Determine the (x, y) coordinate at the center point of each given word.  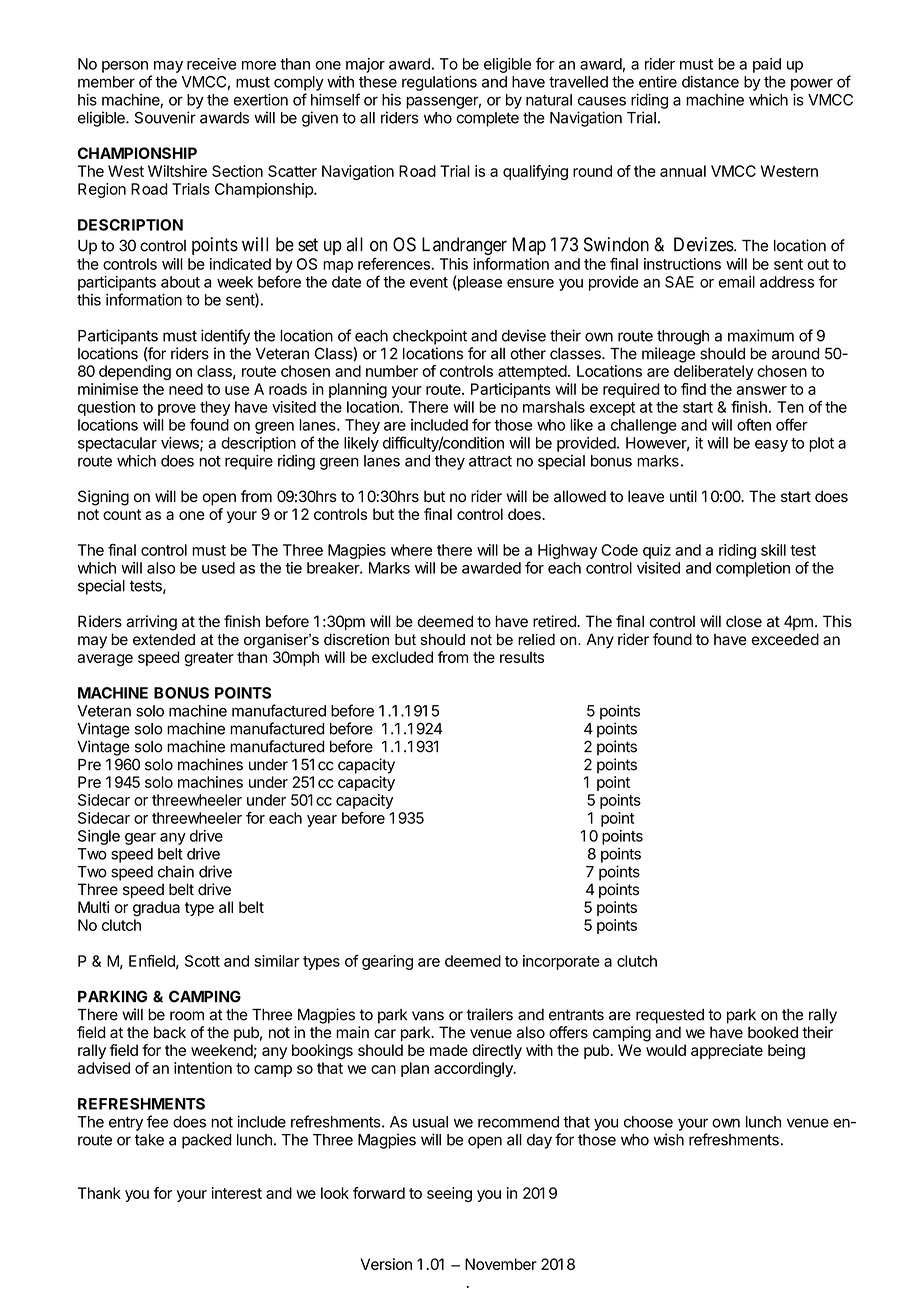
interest (237, 1193)
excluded (402, 657)
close (744, 621)
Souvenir (165, 117)
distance (710, 82)
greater (209, 659)
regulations (439, 83)
